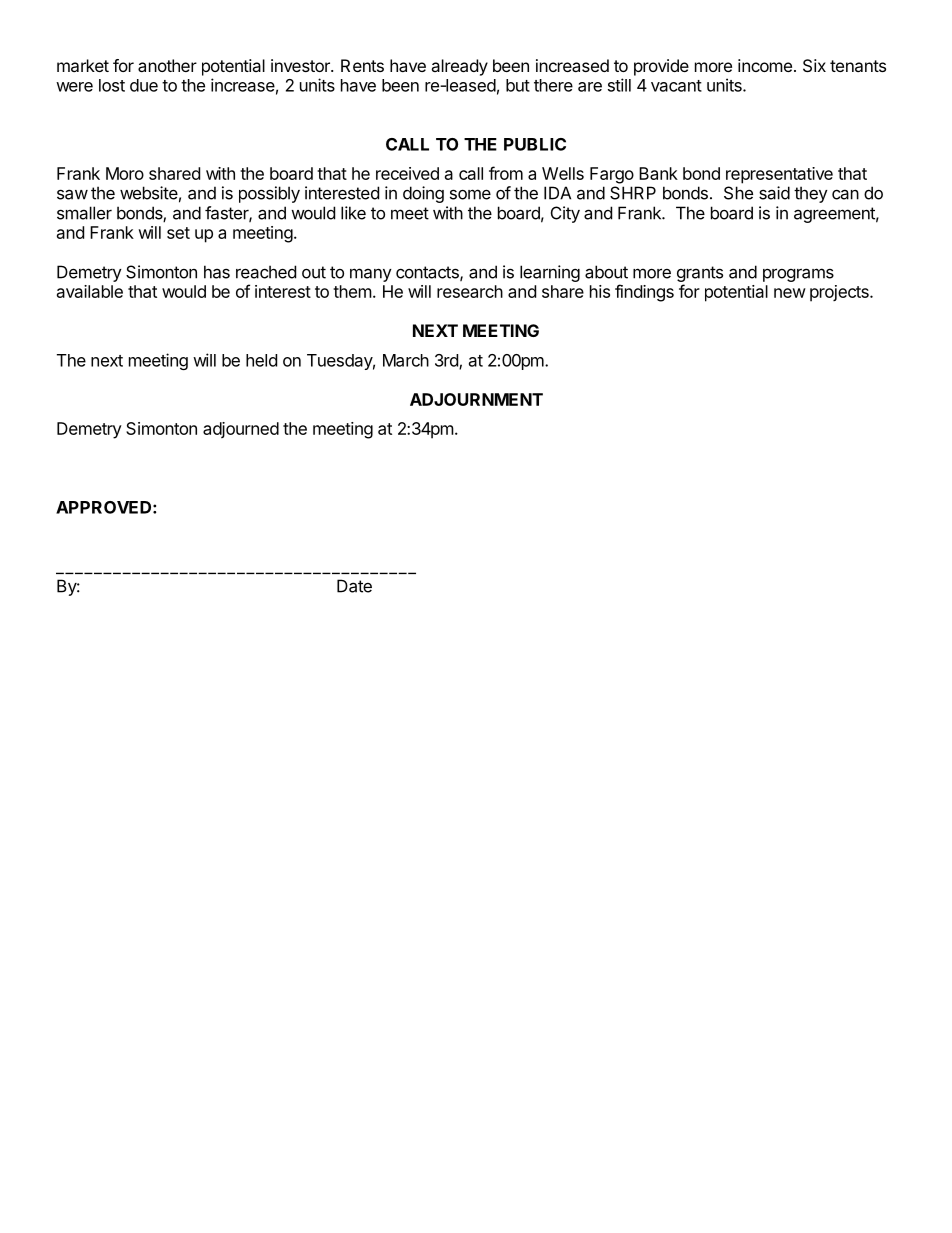 This document has width=952, height=1233. What do you see at coordinates (144, 85) in the document?
I see `due` at bounding box center [144, 85].
